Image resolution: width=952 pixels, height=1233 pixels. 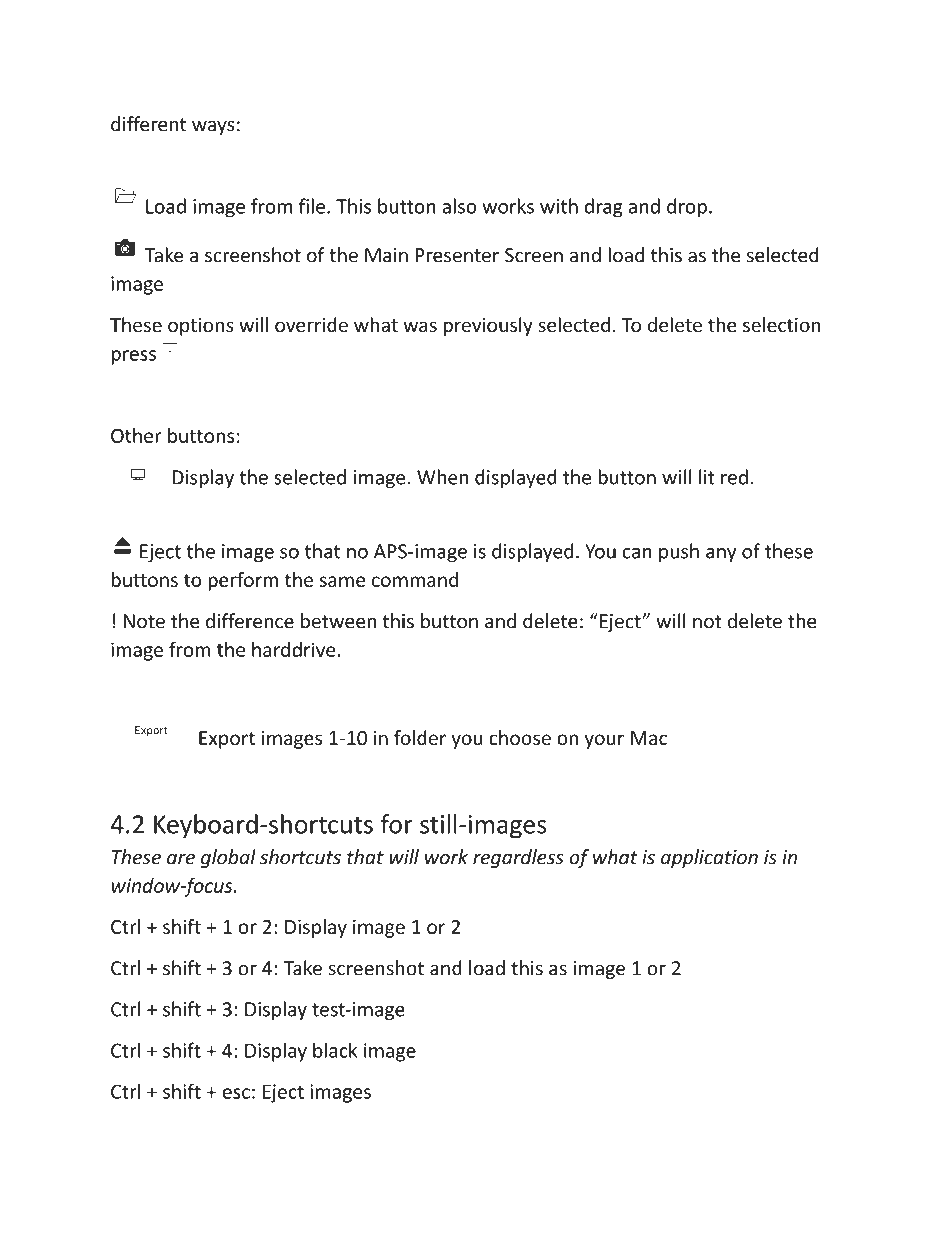 I want to click on ways, so click(x=213, y=127).
